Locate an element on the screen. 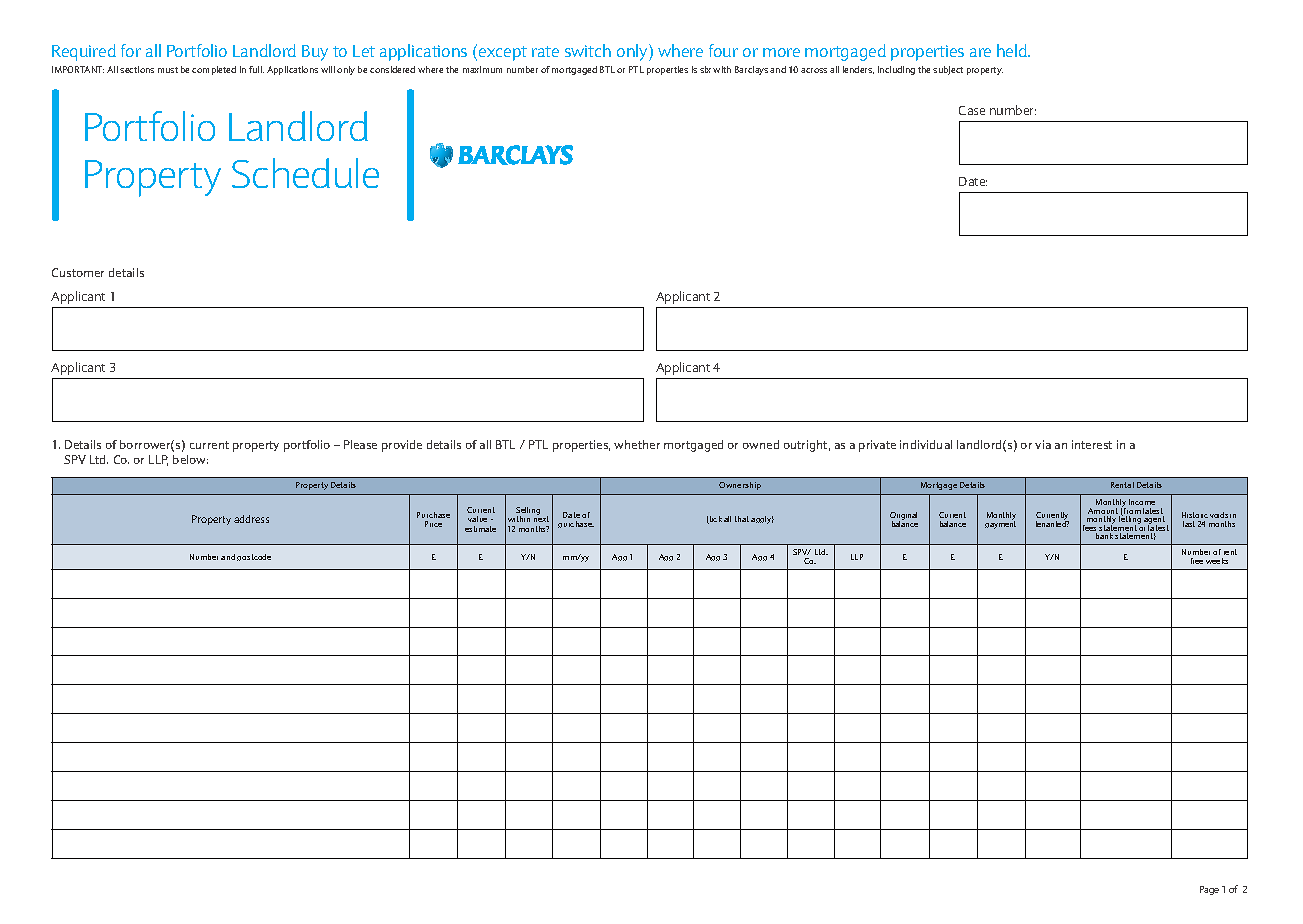  six is located at coordinates (705, 69).
